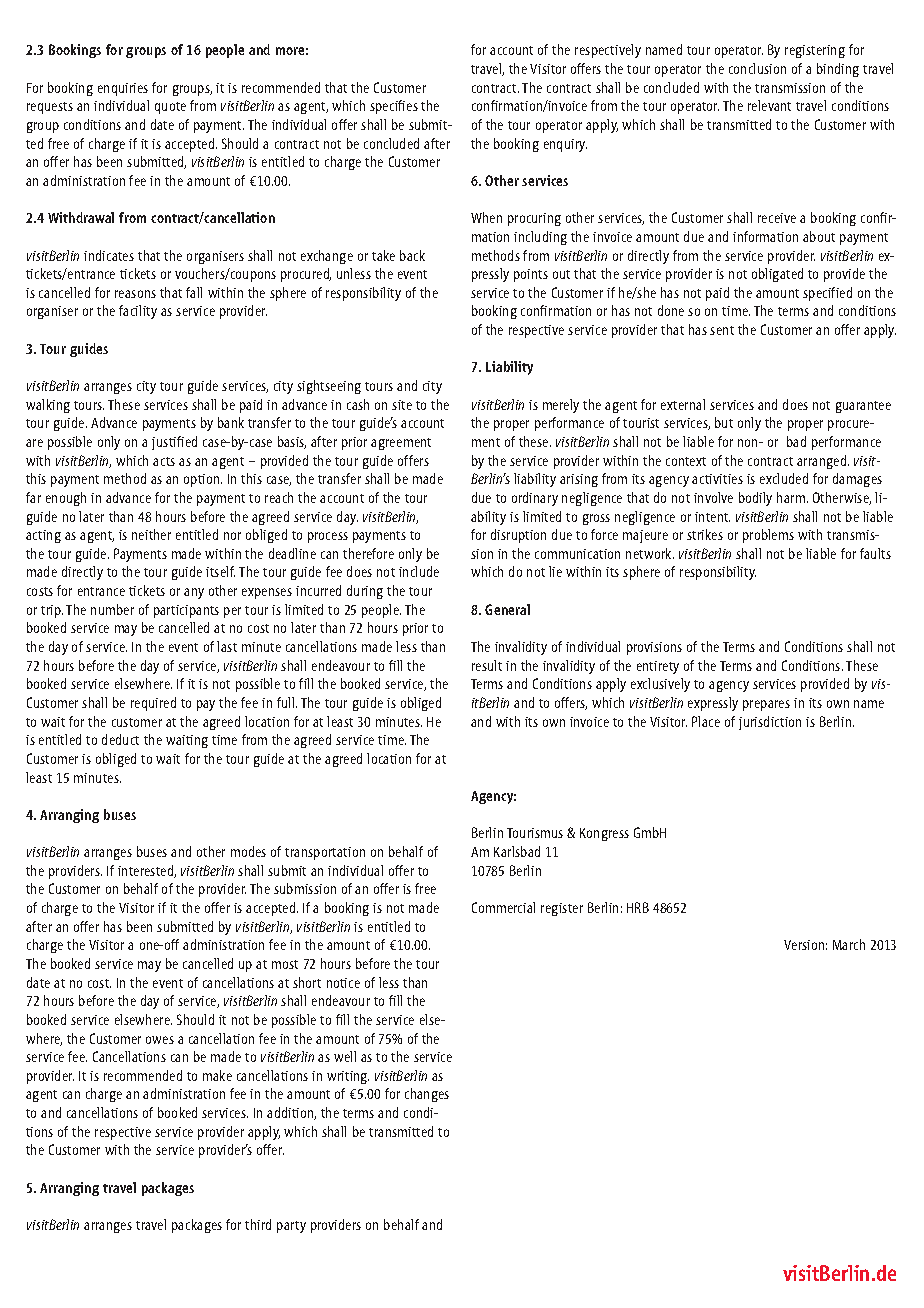  Describe the element at coordinates (487, 665) in the image. I see `result` at that location.
